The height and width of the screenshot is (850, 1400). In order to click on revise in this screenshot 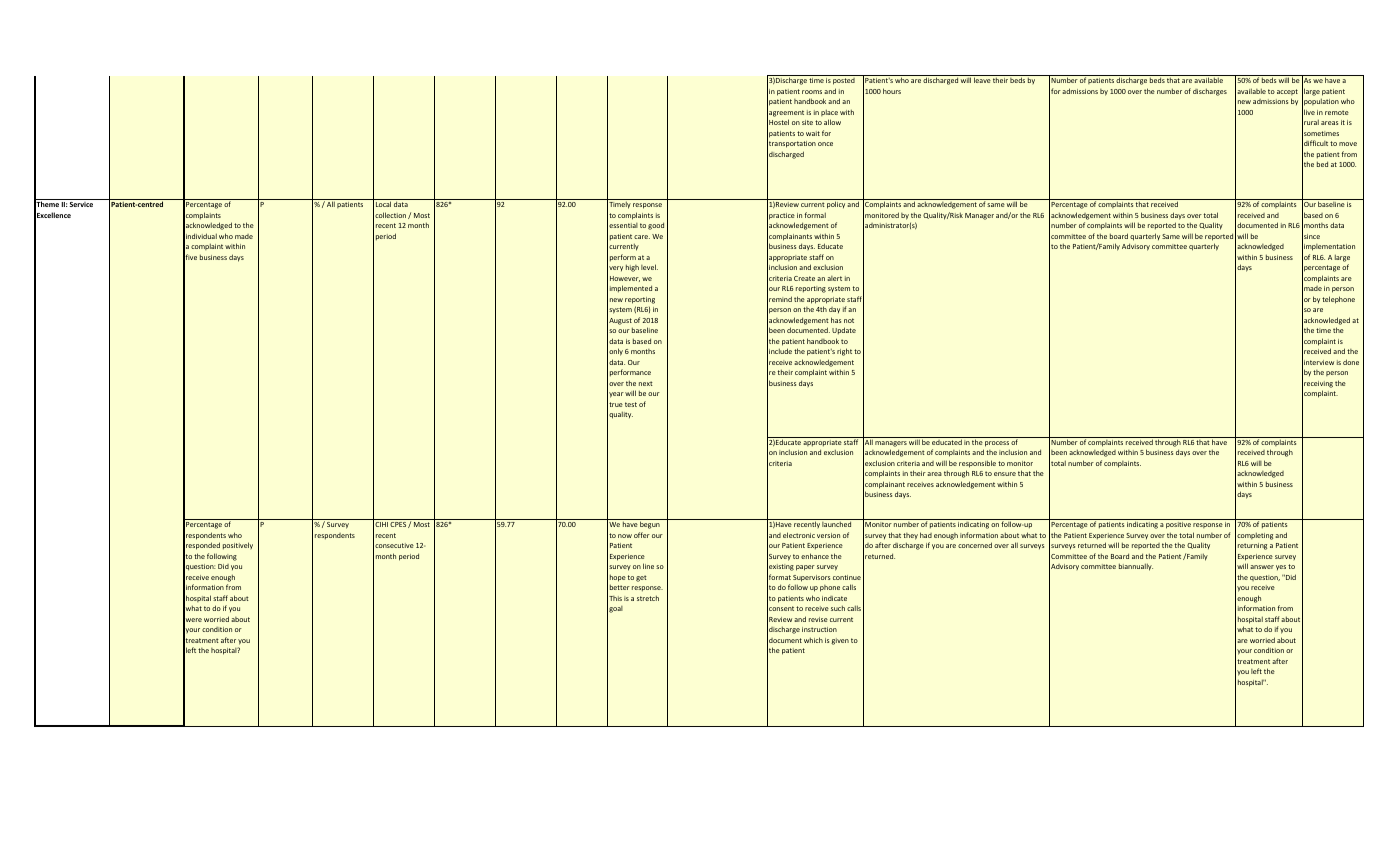, I will do `click(818, 619)`.
